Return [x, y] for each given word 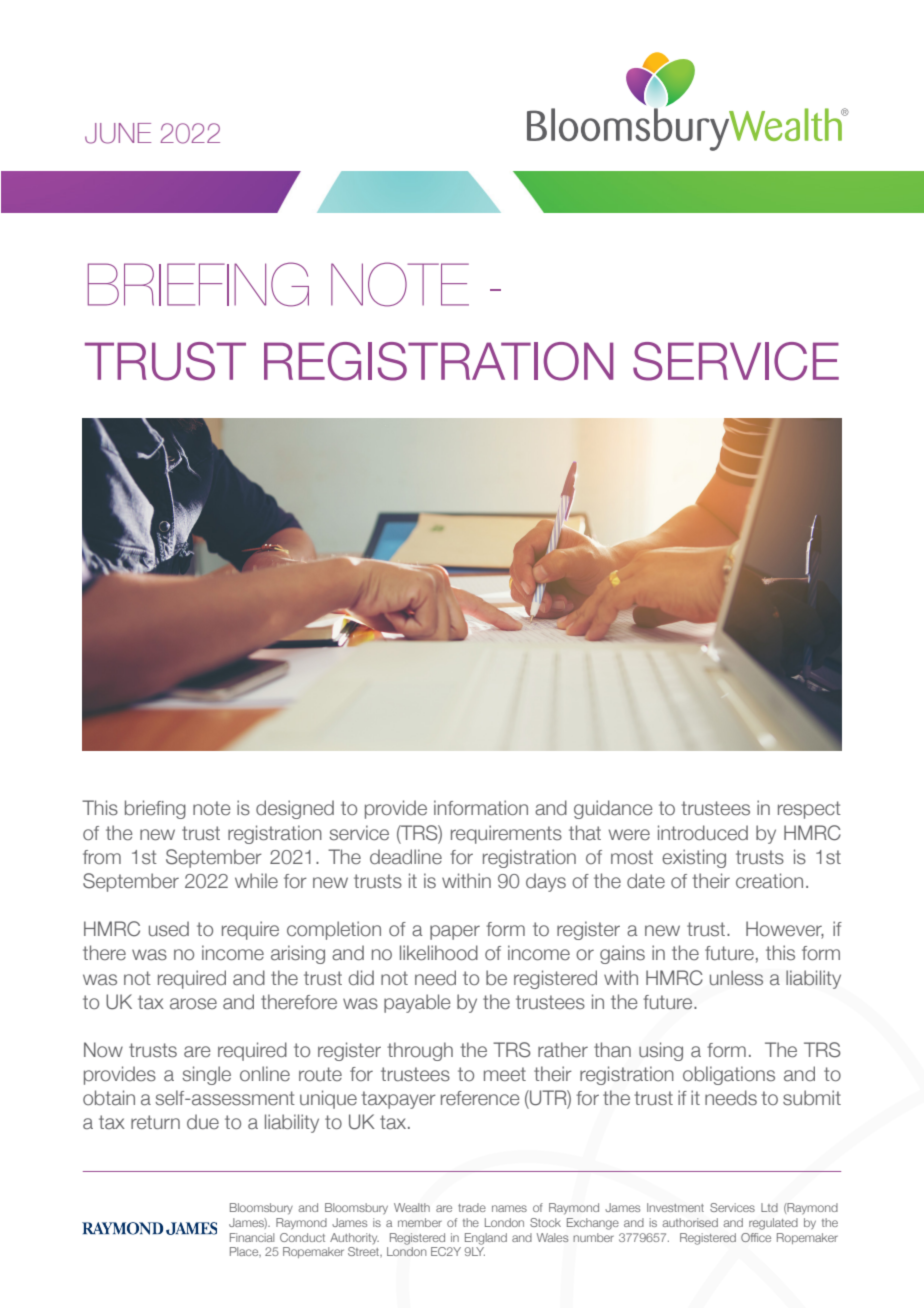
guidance [613, 809]
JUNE [118, 133]
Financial [252, 1237]
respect [809, 810]
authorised [690, 1222]
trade [472, 1207]
